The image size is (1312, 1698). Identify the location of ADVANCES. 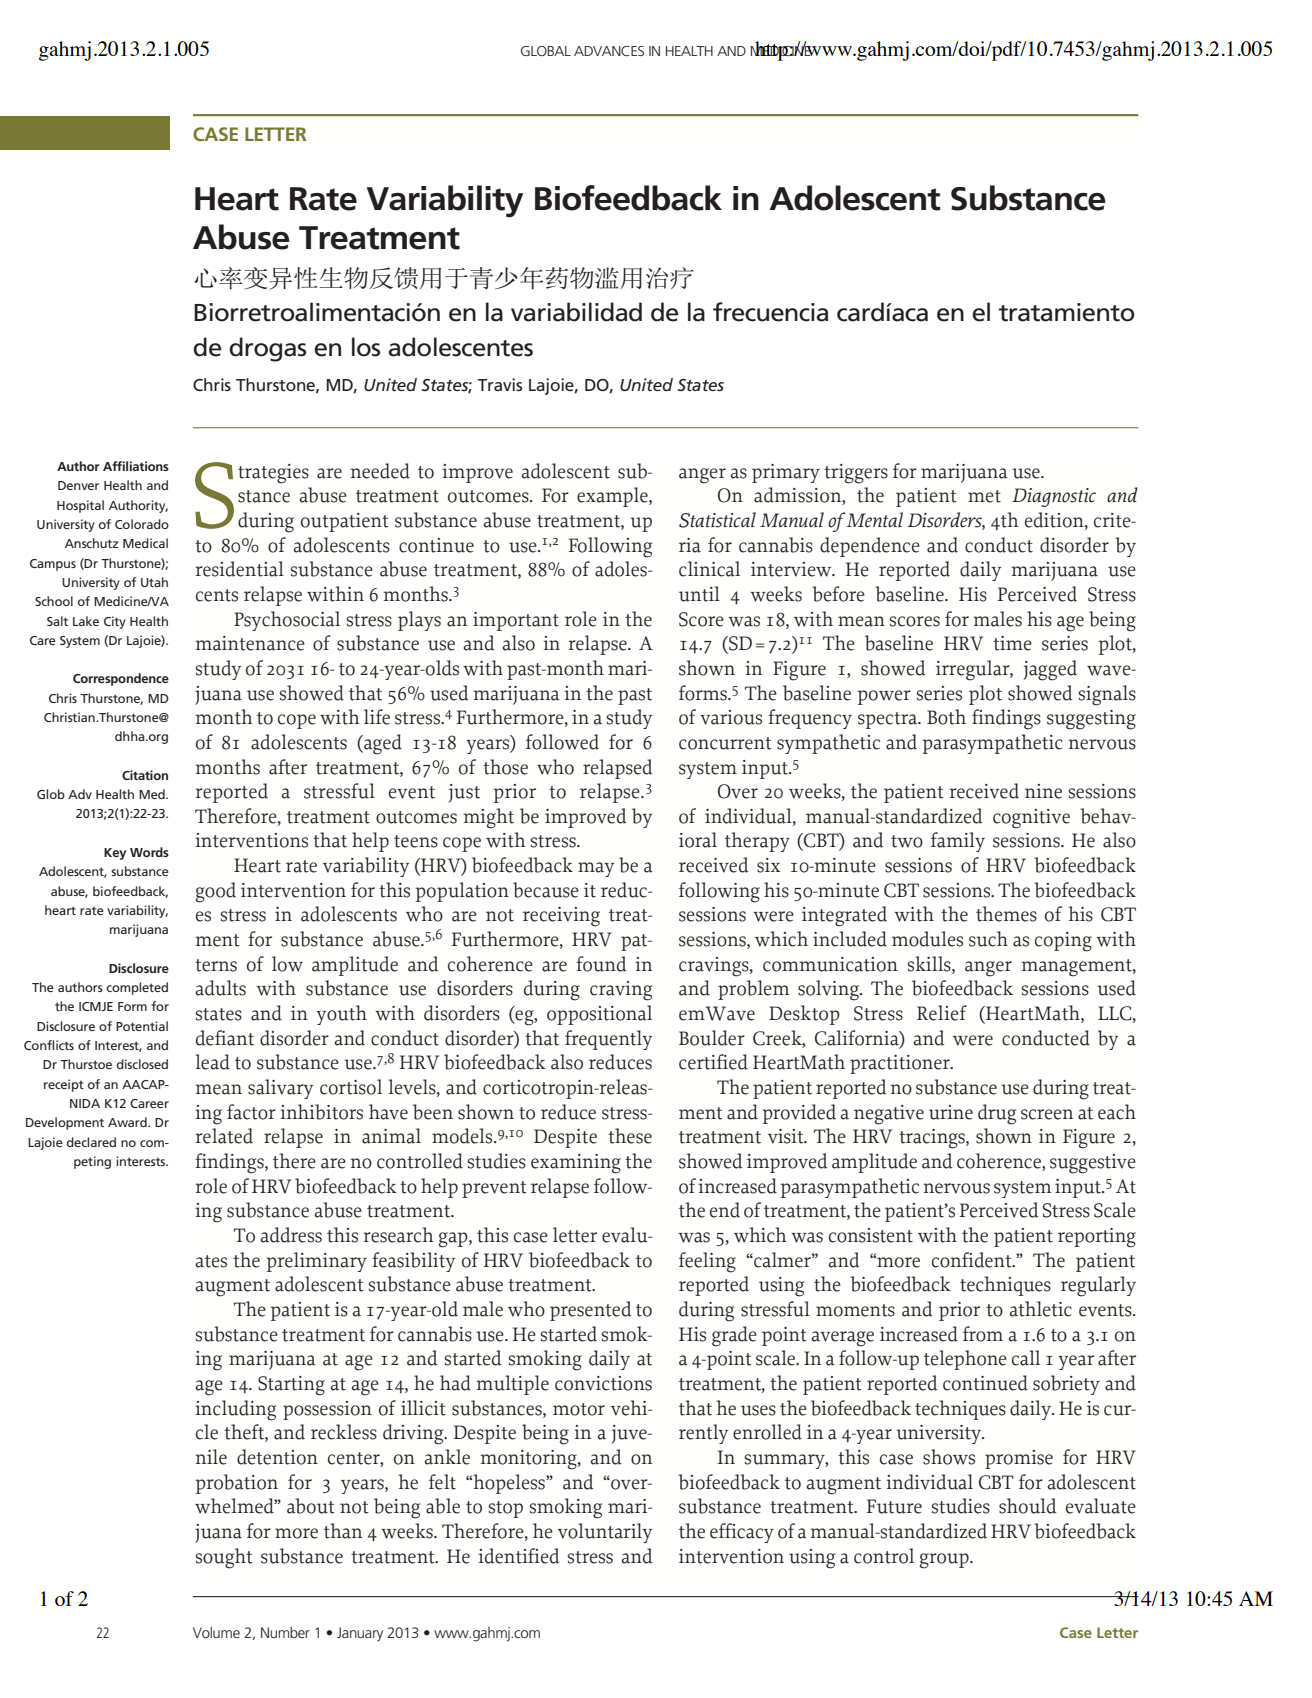
(609, 51).
